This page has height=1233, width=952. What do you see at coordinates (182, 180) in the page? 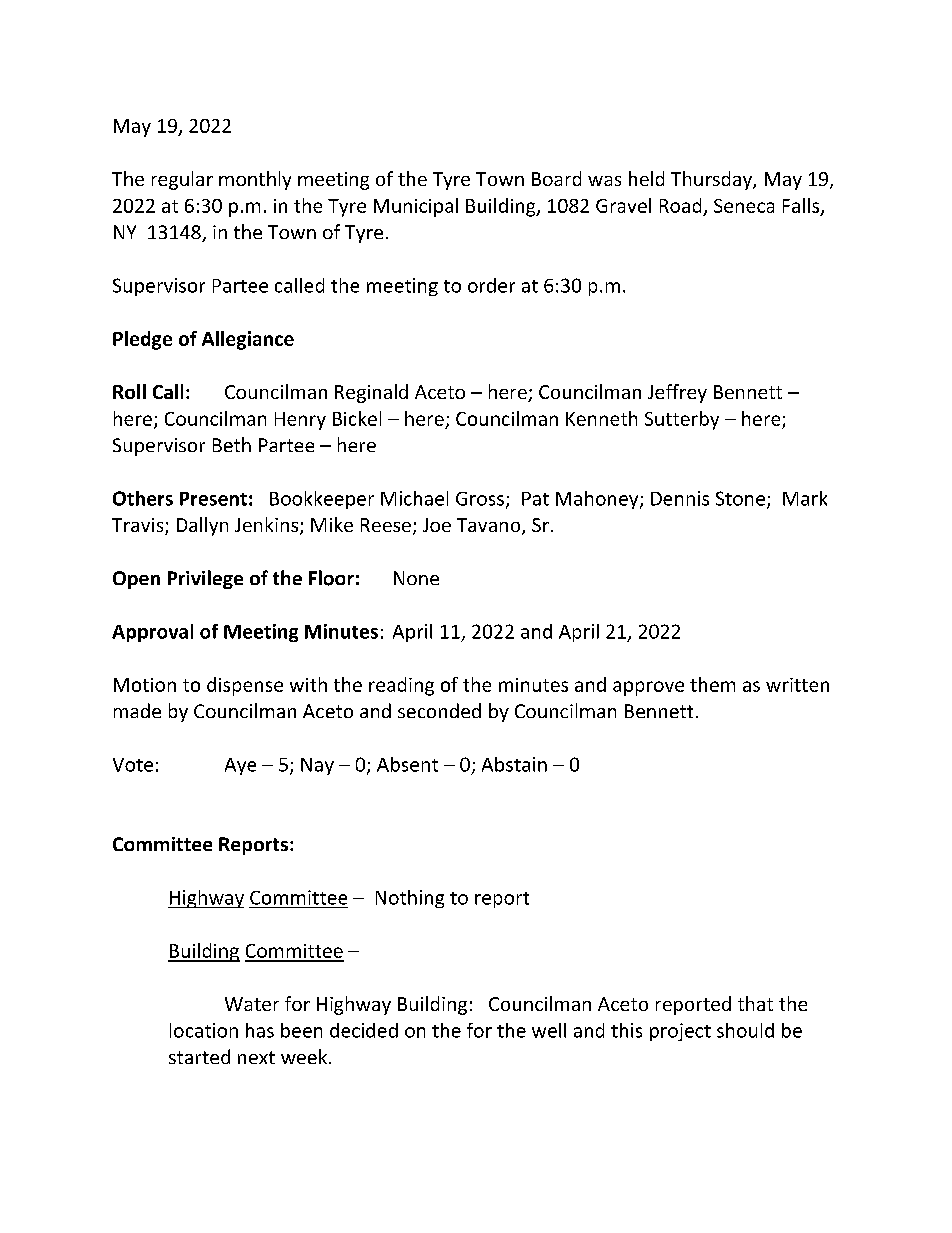
I see `regular` at bounding box center [182, 180].
